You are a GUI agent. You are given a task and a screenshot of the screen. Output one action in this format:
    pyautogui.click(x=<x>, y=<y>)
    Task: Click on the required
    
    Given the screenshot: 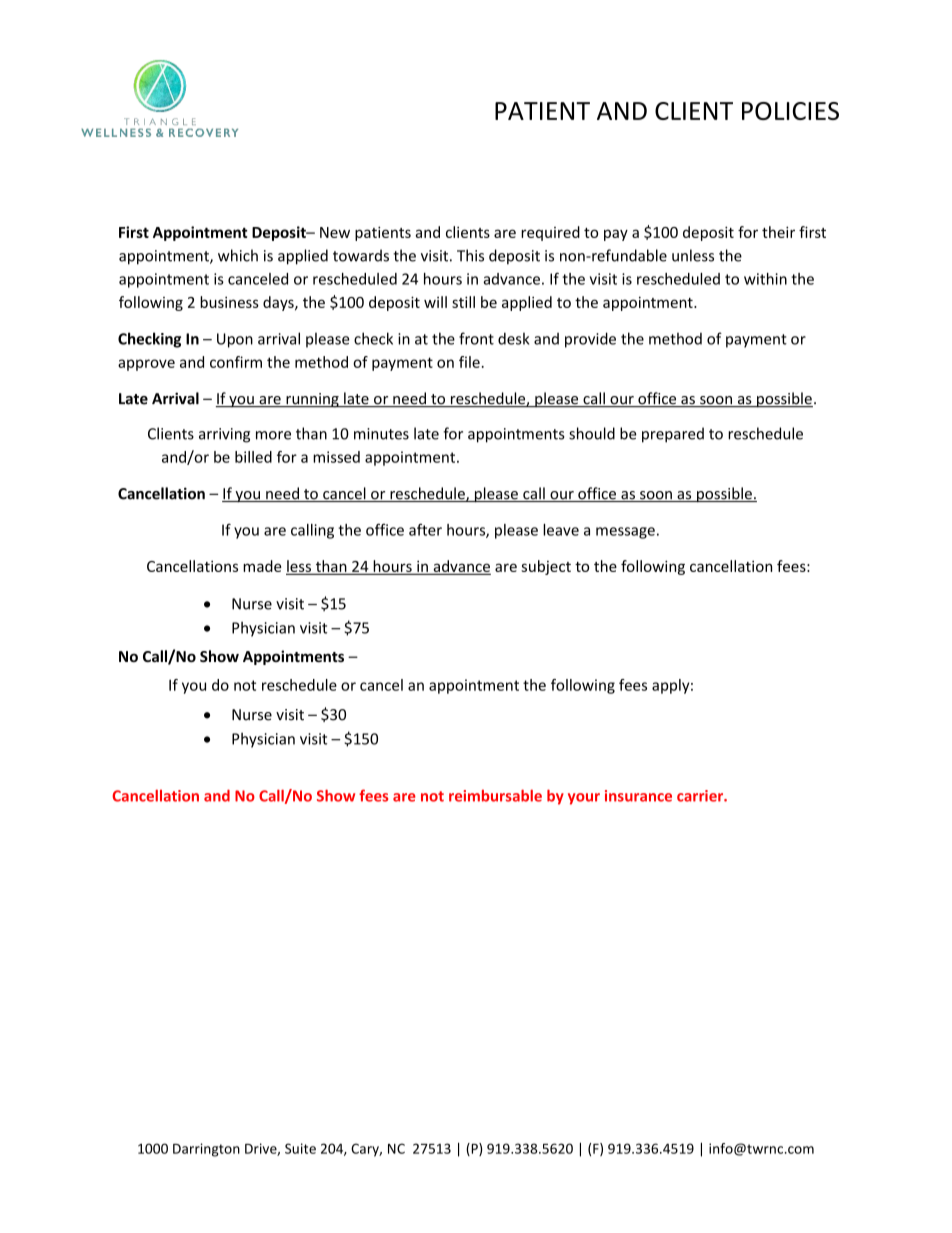 What is the action you would take?
    pyautogui.click(x=550, y=233)
